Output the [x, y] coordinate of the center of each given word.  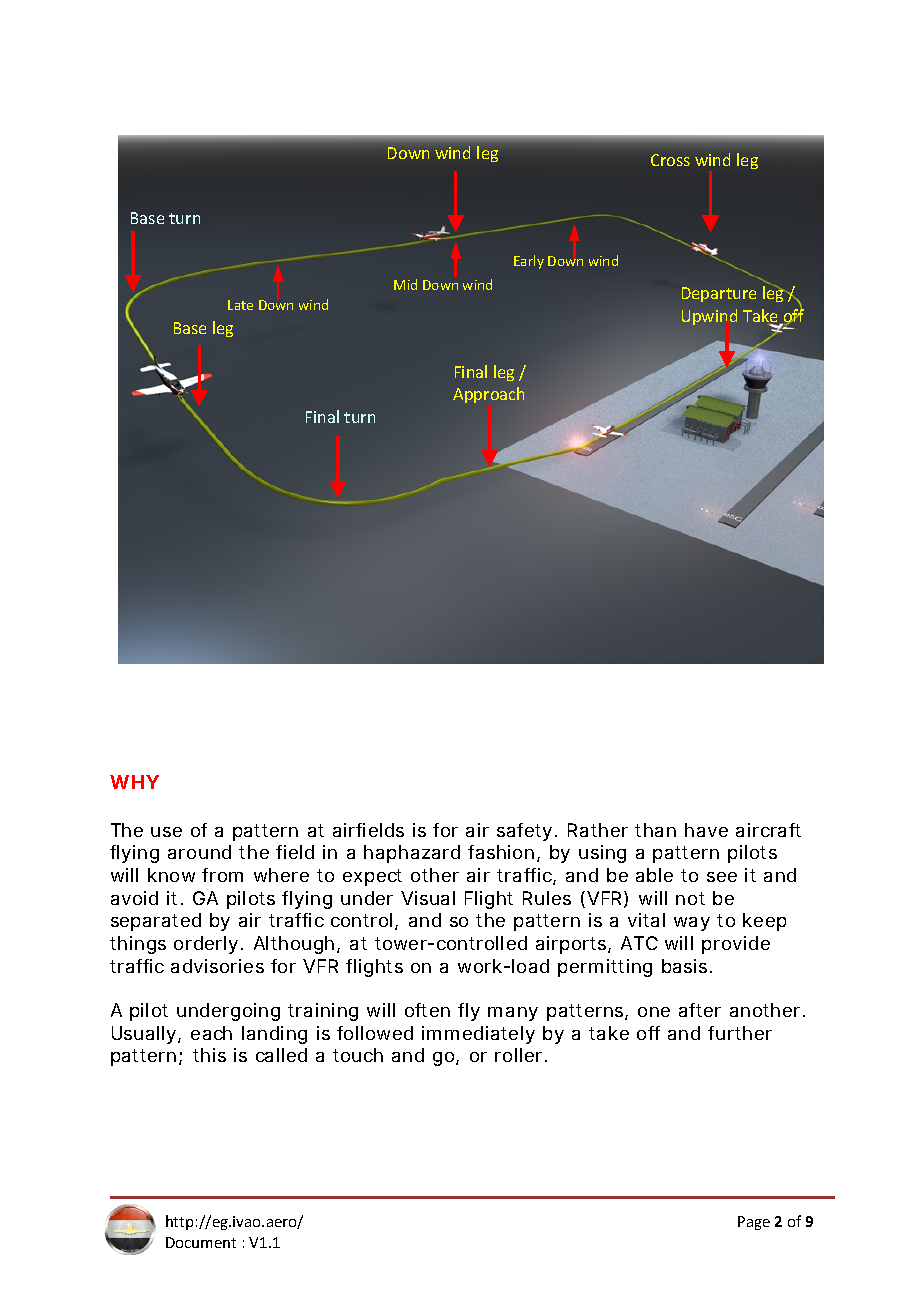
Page [754, 1223]
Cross [670, 160]
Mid [405, 284]
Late [240, 305]
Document [201, 1242]
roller [521, 1055]
